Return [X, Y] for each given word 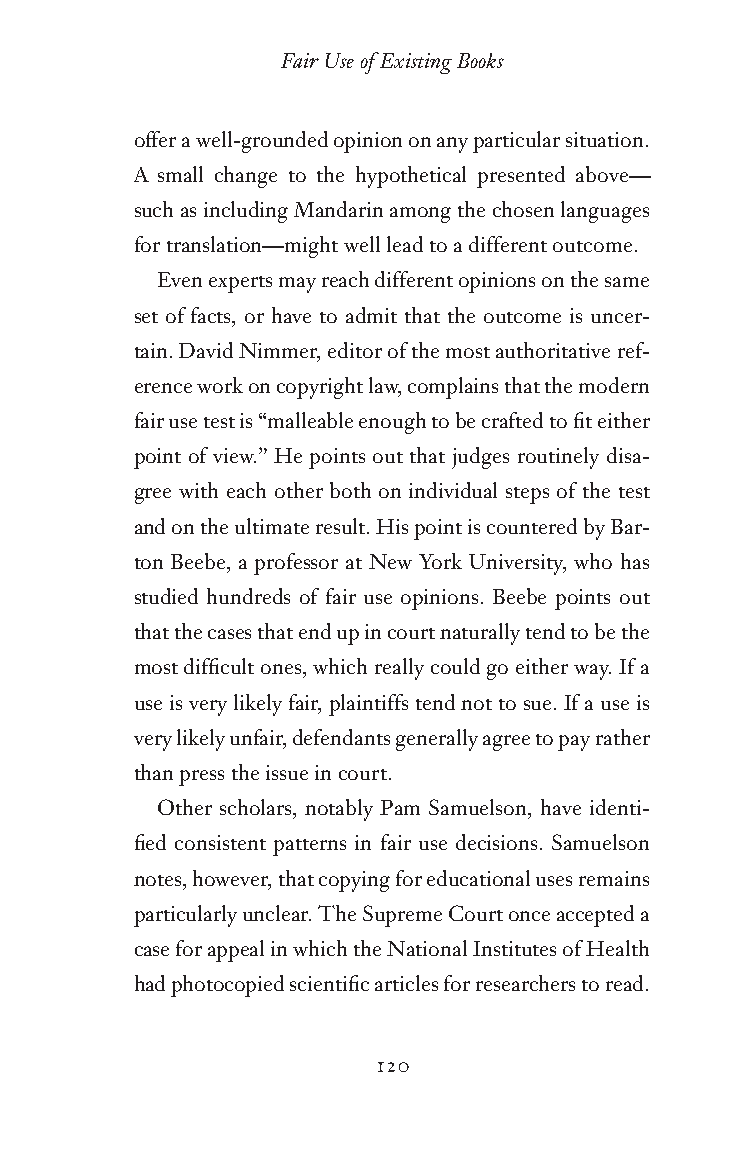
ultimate [272, 526]
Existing [416, 63]
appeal [236, 951]
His [392, 526]
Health [617, 948]
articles [406, 983]
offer [155, 139]
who [593, 561]
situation [606, 139]
